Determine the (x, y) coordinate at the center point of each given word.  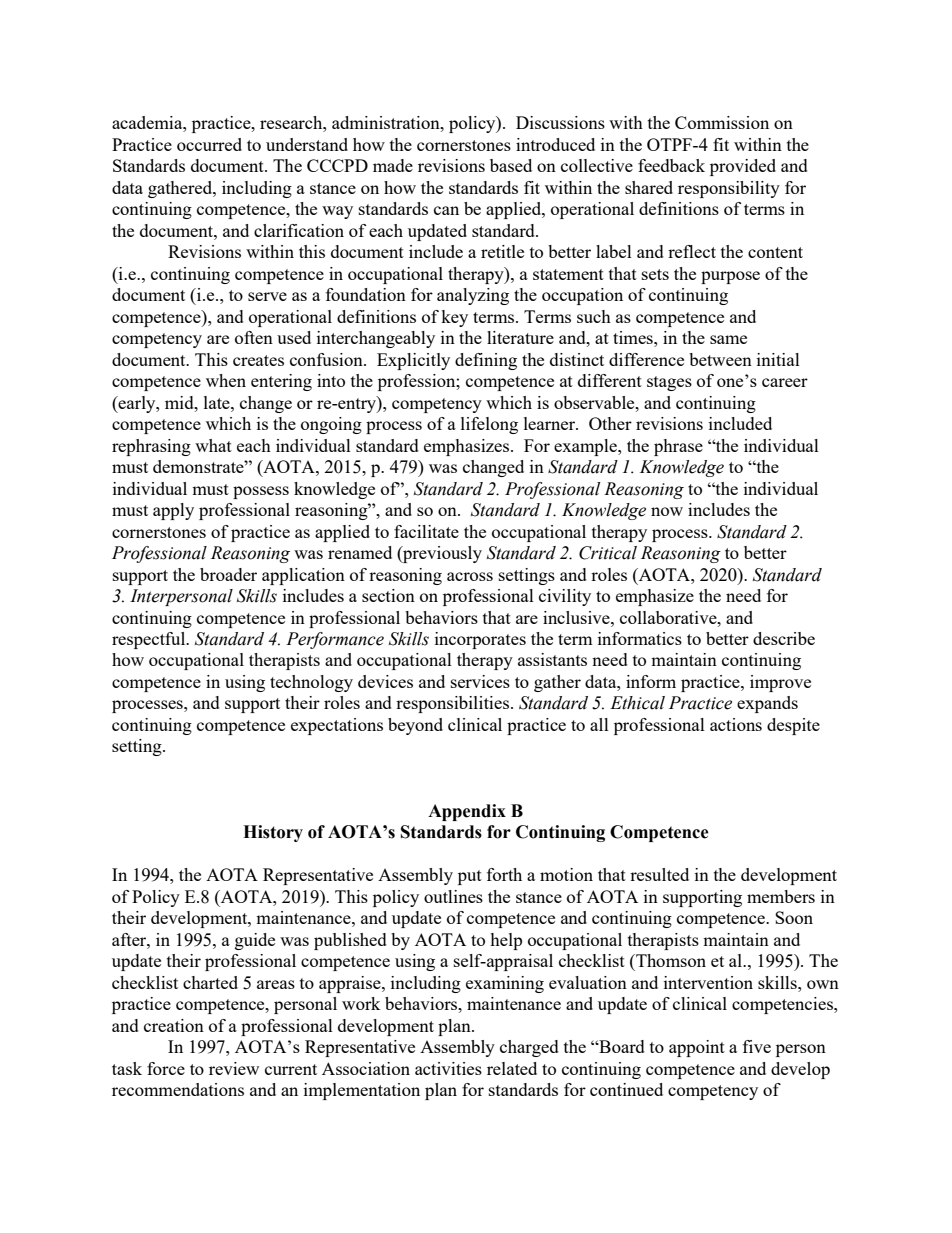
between (720, 359)
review (234, 1068)
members (781, 896)
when (226, 380)
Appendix (467, 812)
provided (743, 167)
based (511, 165)
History (273, 833)
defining (486, 361)
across (470, 576)
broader (228, 574)
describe (784, 638)
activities (448, 1068)
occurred (209, 144)
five (757, 1046)
